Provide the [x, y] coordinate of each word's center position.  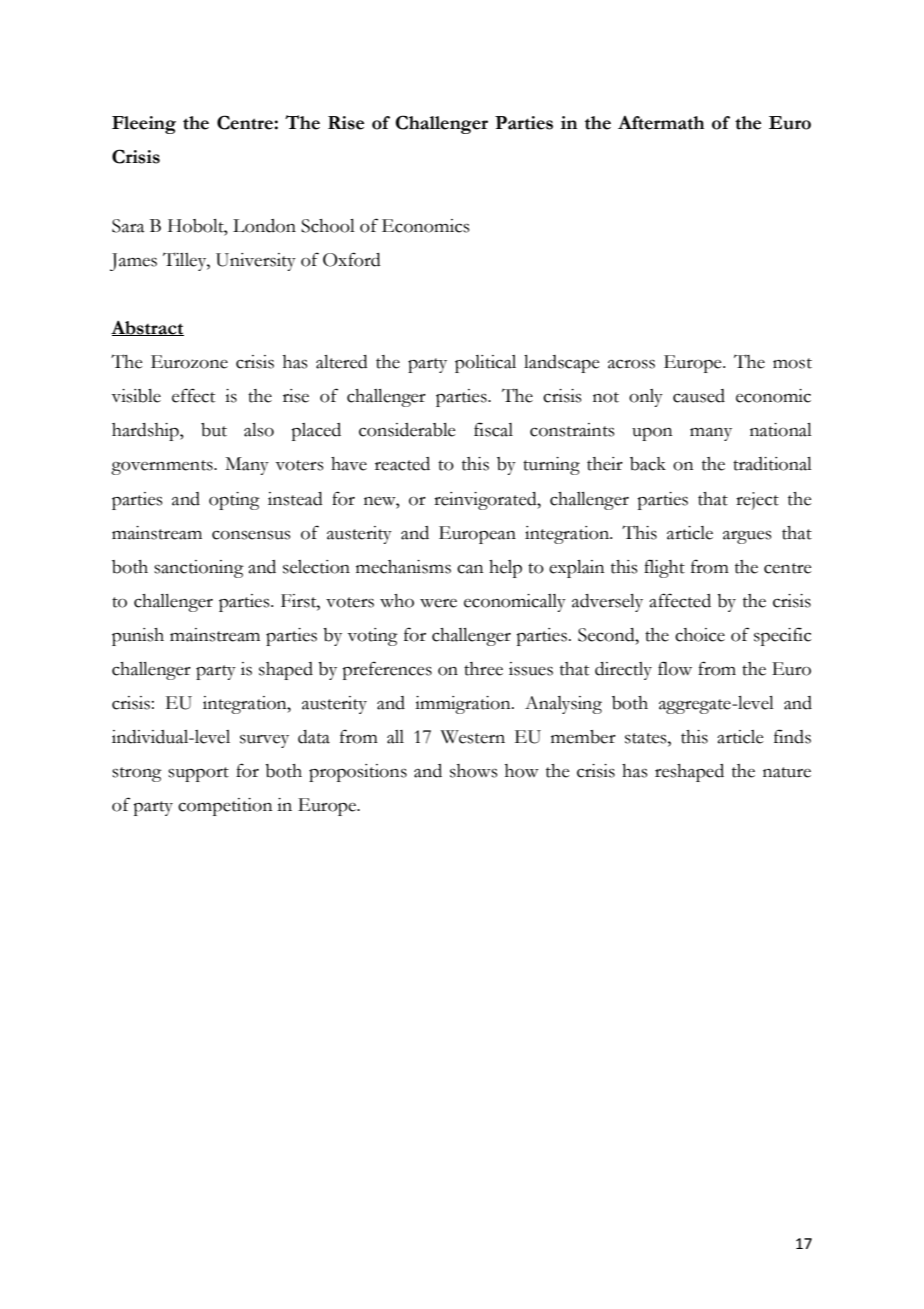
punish [138, 637]
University [256, 262]
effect [193, 395]
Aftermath [661, 123]
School [328, 226]
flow [675, 668]
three [483, 669]
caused [699, 396]
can [470, 569]
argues [747, 537]
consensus [251, 535]
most [792, 363]
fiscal [493, 429]
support [198, 774]
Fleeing [144, 125]
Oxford [352, 259]
